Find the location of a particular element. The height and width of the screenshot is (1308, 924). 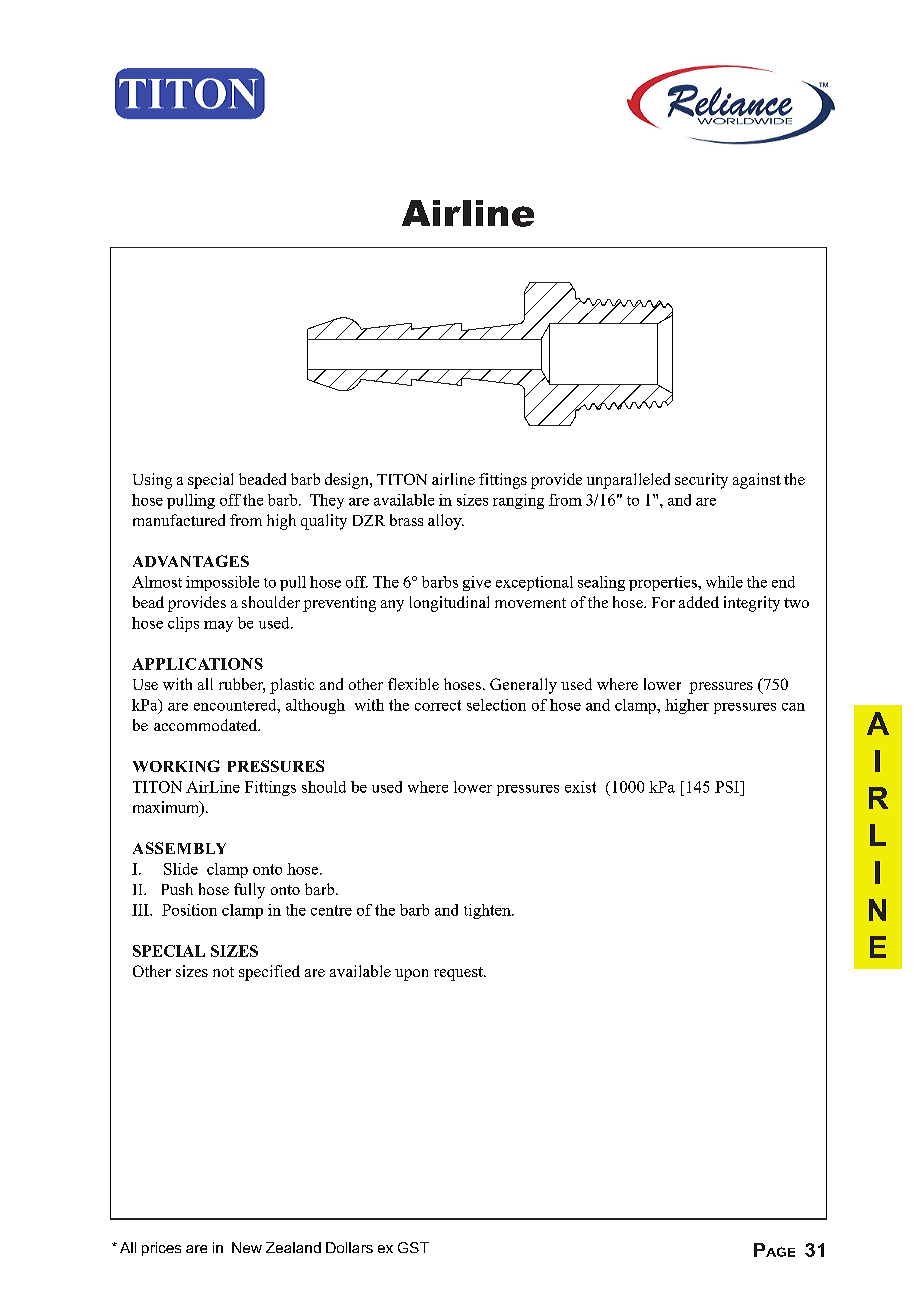

PSI is located at coordinates (728, 787).
